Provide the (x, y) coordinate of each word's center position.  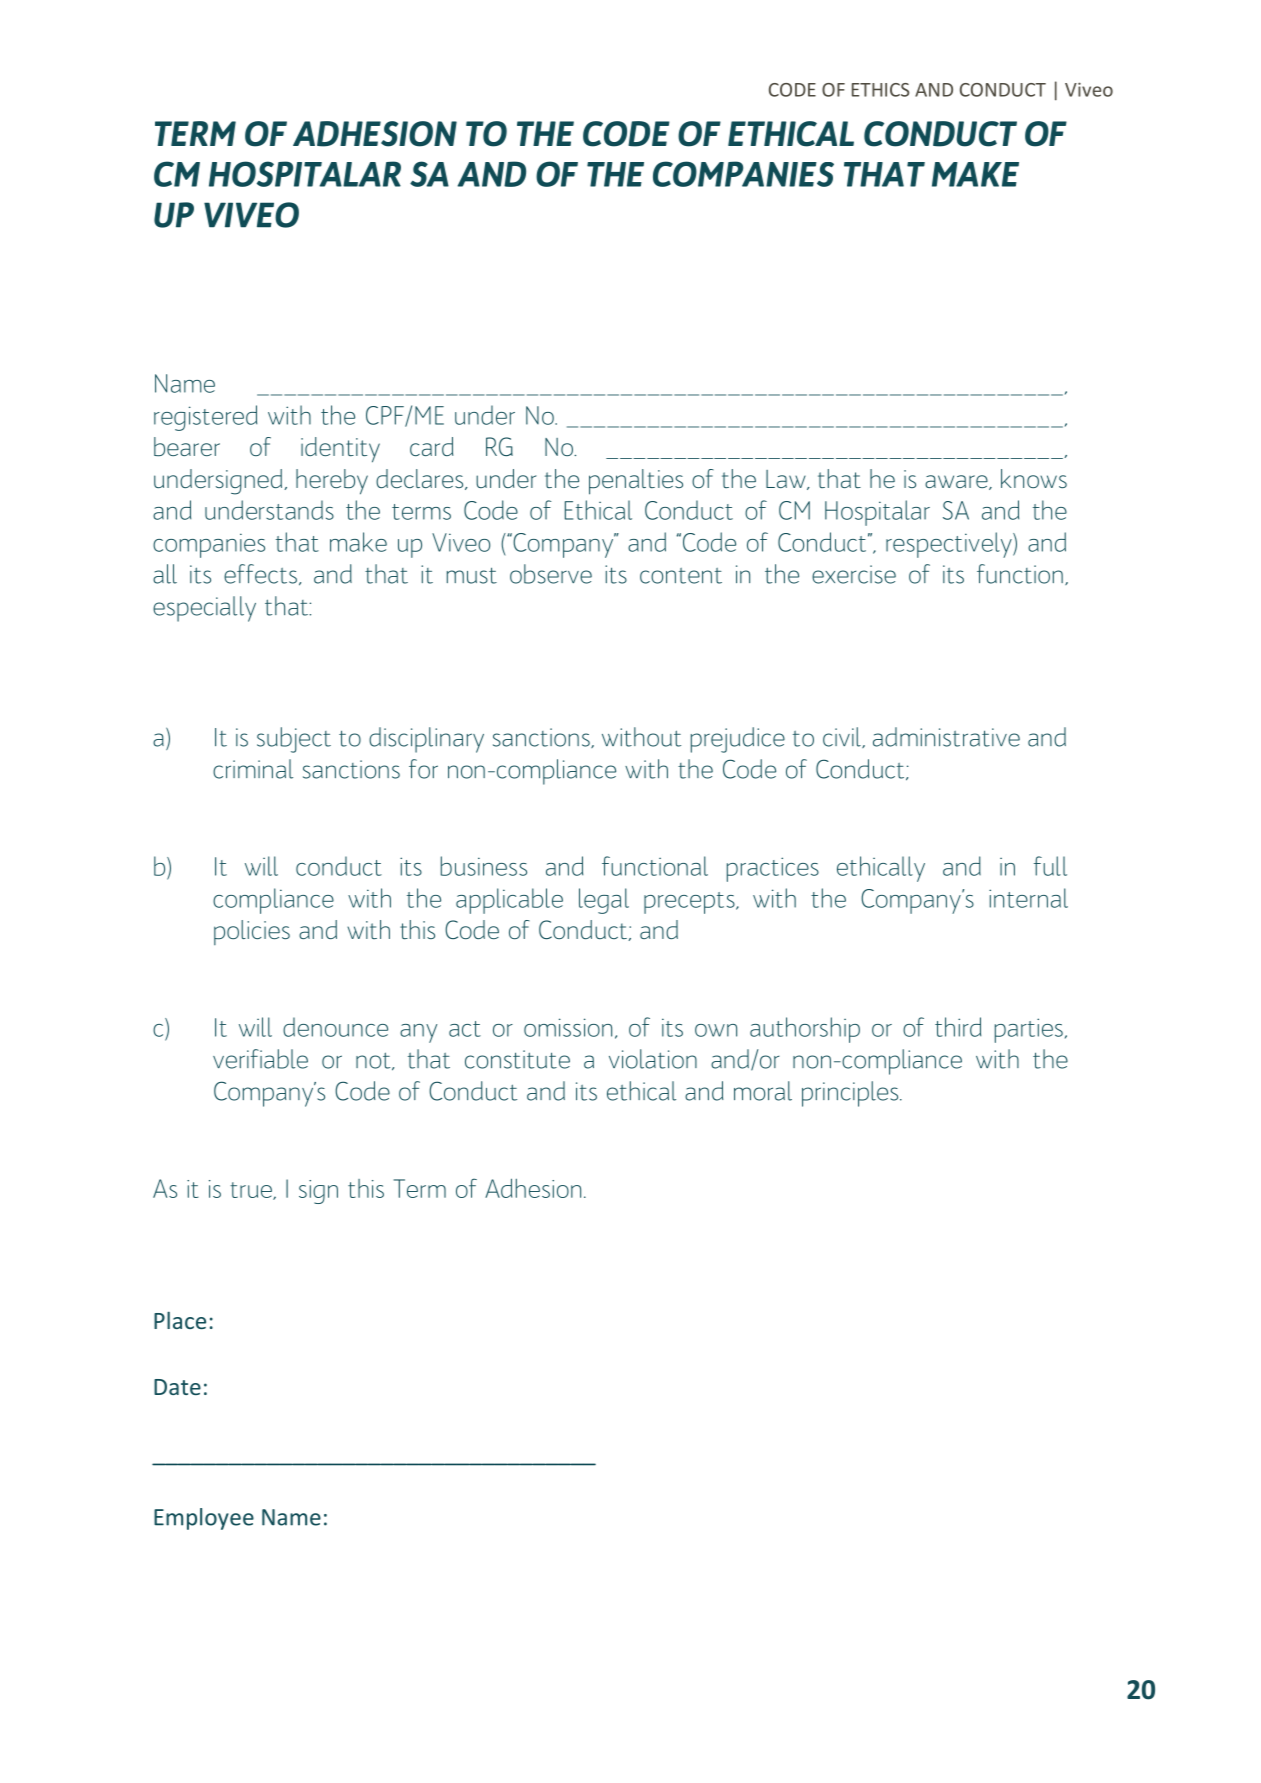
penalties (636, 482)
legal (604, 901)
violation (653, 1059)
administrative (946, 737)
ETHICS (880, 90)
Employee (204, 1519)
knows (1034, 478)
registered (205, 418)
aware (957, 482)
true (252, 1191)
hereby (332, 482)
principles (851, 1094)
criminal (253, 769)
